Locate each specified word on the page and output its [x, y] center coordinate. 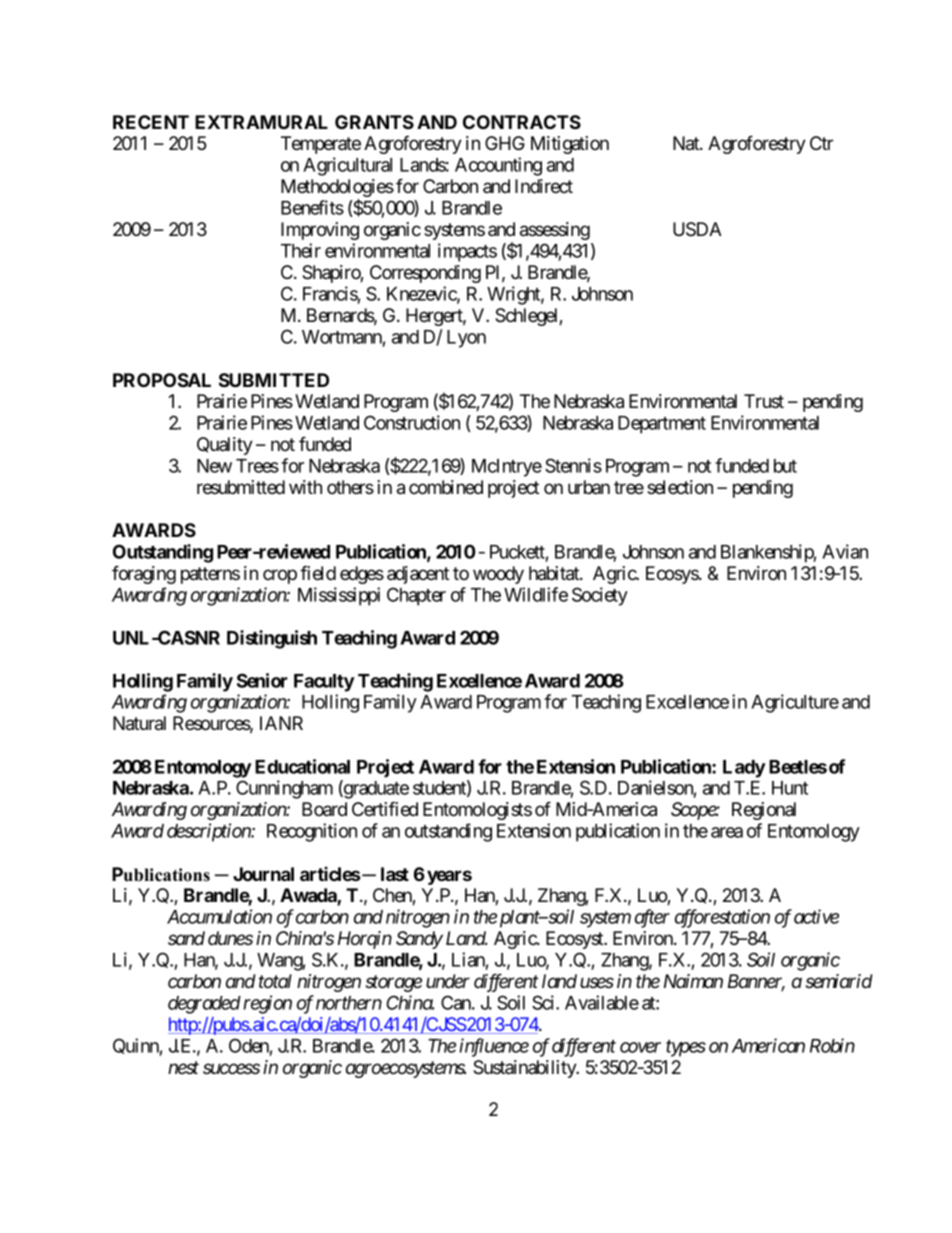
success [231, 1068]
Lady [744, 769]
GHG [505, 143]
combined [446, 487]
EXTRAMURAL [261, 122]
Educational [302, 766]
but [785, 466]
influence [494, 1047]
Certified [385, 808]
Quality [225, 446]
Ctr [821, 143]
